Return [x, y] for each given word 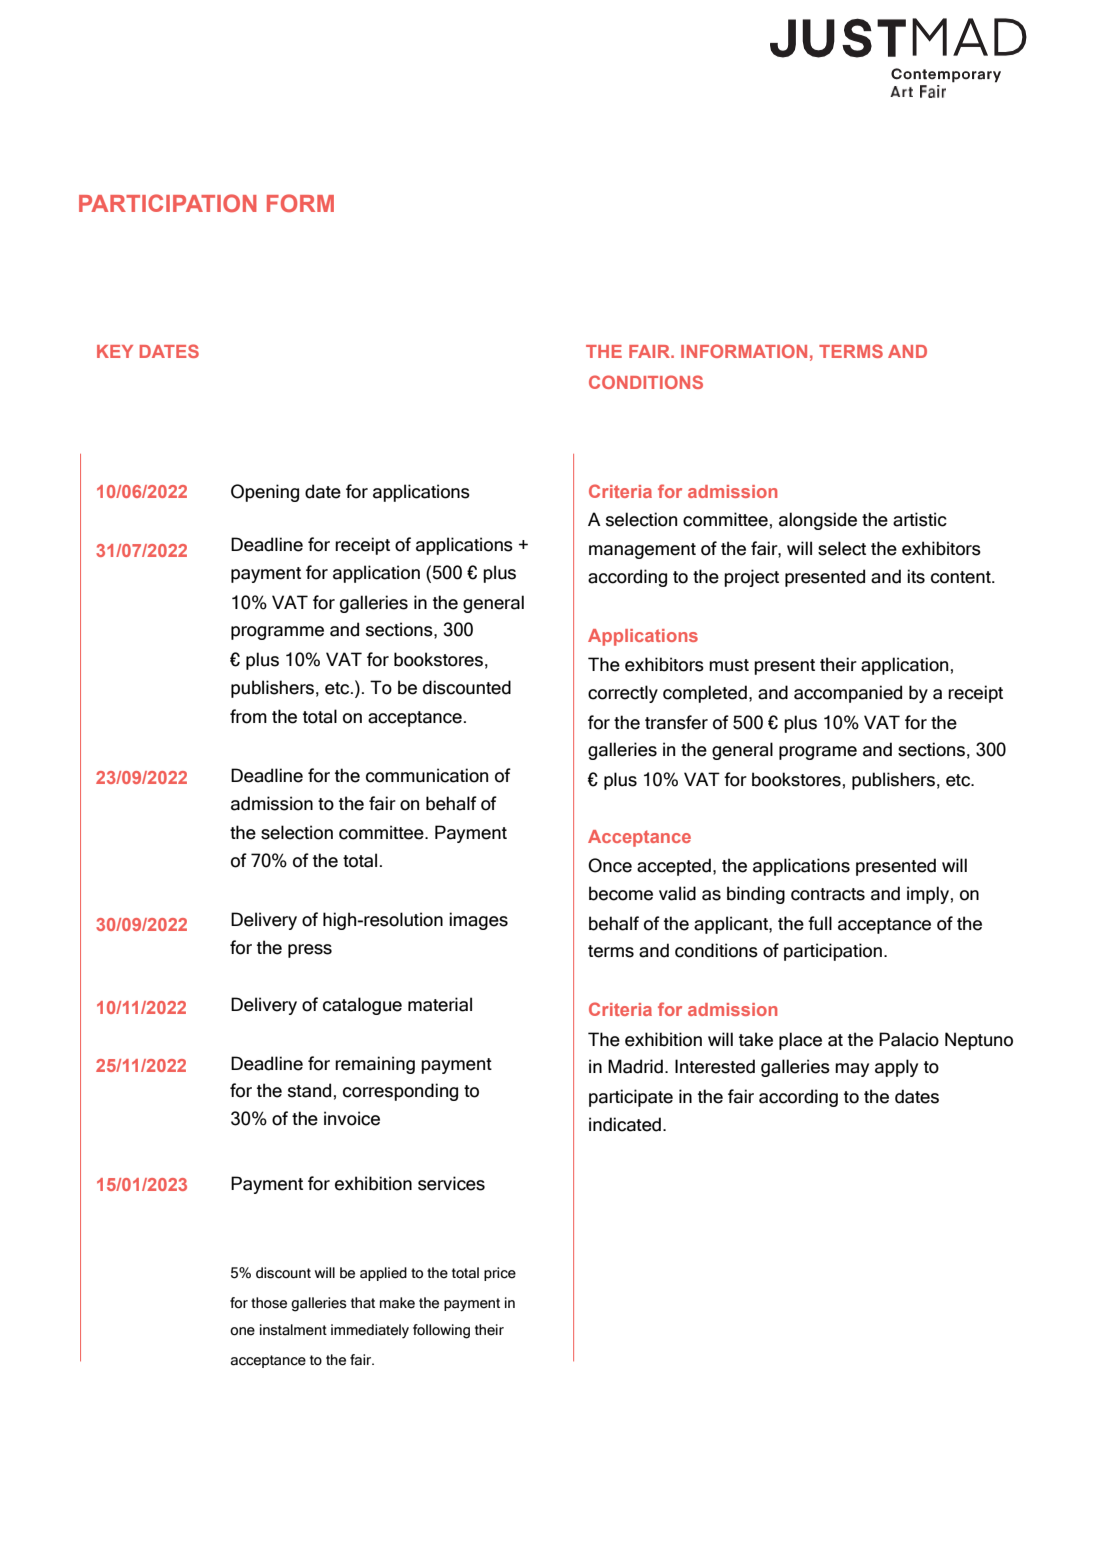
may [852, 1070]
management [642, 551]
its [916, 576]
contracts [828, 894]
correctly [623, 694]
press [310, 951]
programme [277, 633]
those [269, 1303]
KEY [115, 351]
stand [309, 1090]
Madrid [635, 1066]
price [500, 1274]
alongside [818, 521]
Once [610, 865]
